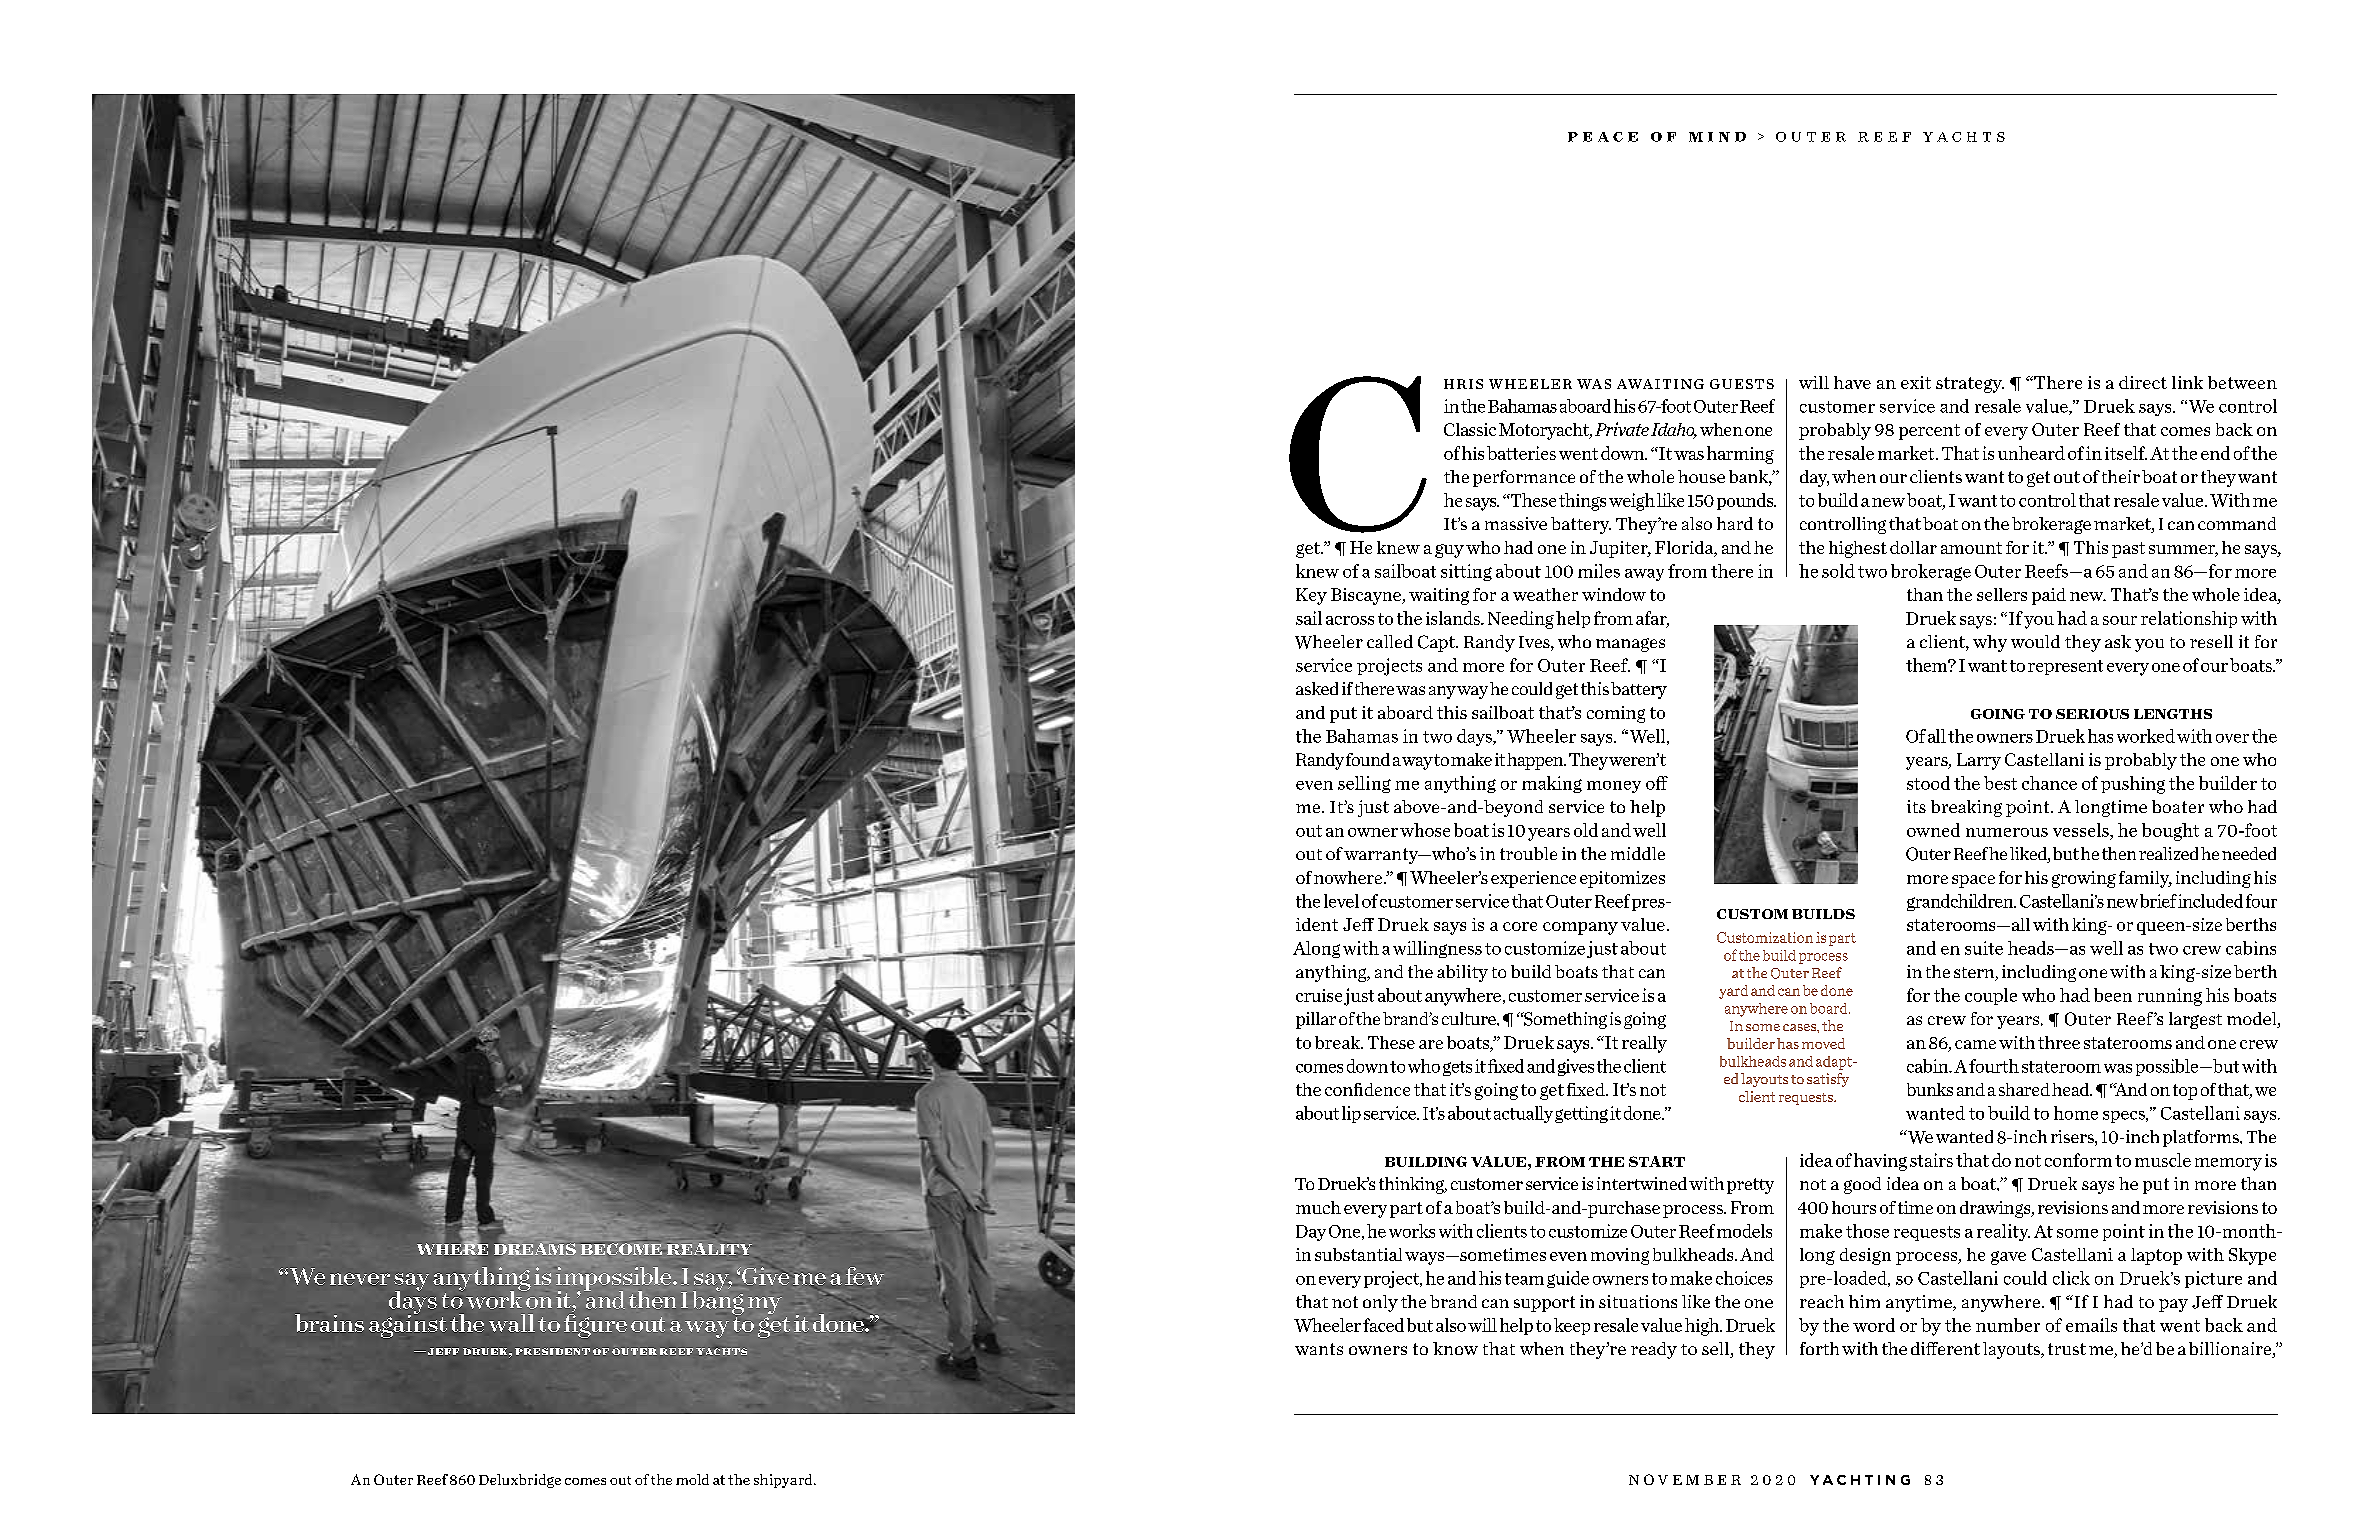  What do you see at coordinates (1603, 137) in the screenshot?
I see `PEACE` at bounding box center [1603, 137].
